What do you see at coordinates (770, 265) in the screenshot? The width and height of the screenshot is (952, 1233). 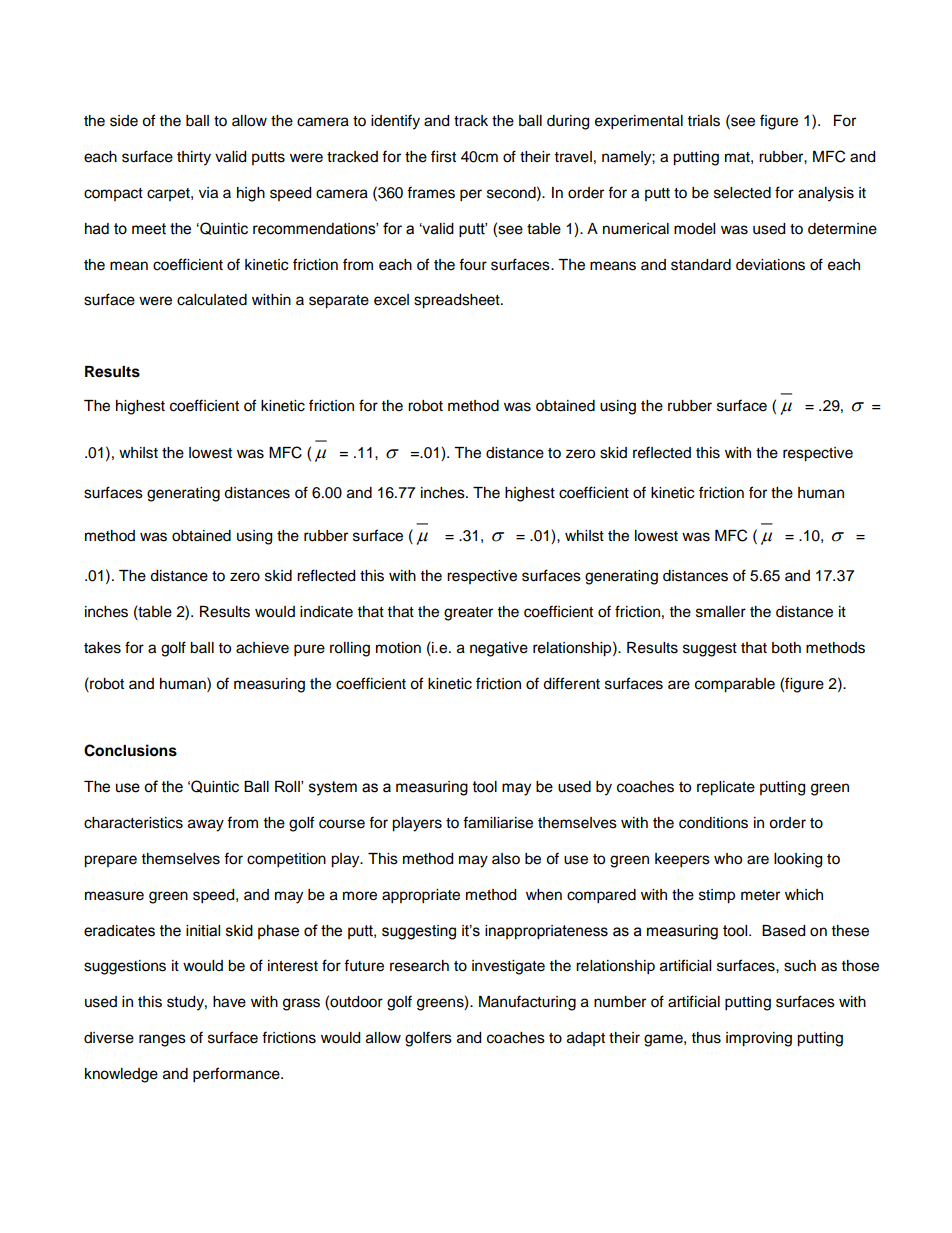 I see `deviations` at bounding box center [770, 265].
